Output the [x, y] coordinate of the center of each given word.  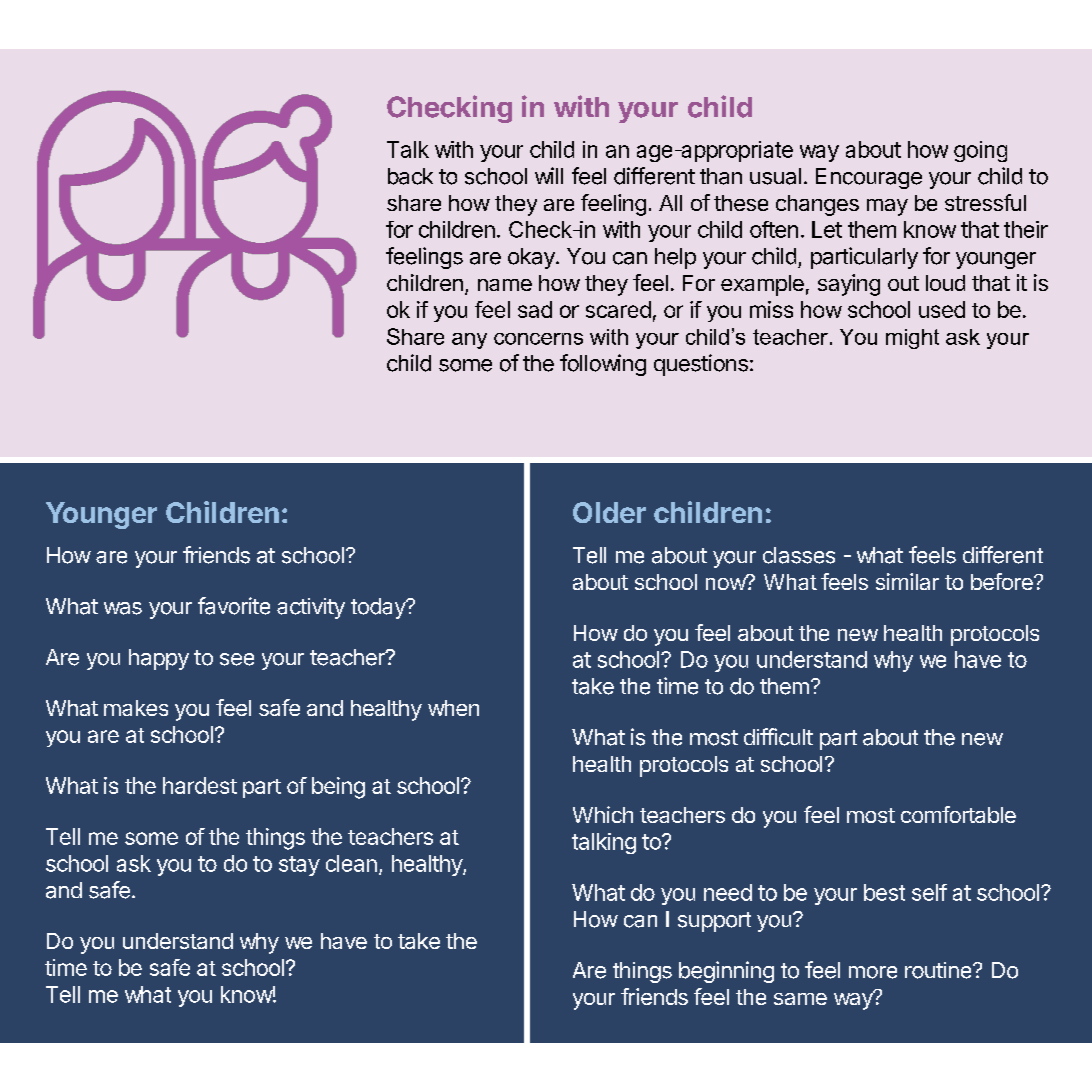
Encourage [869, 178]
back [410, 176]
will [549, 175]
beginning [726, 972]
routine [939, 970]
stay [299, 866]
